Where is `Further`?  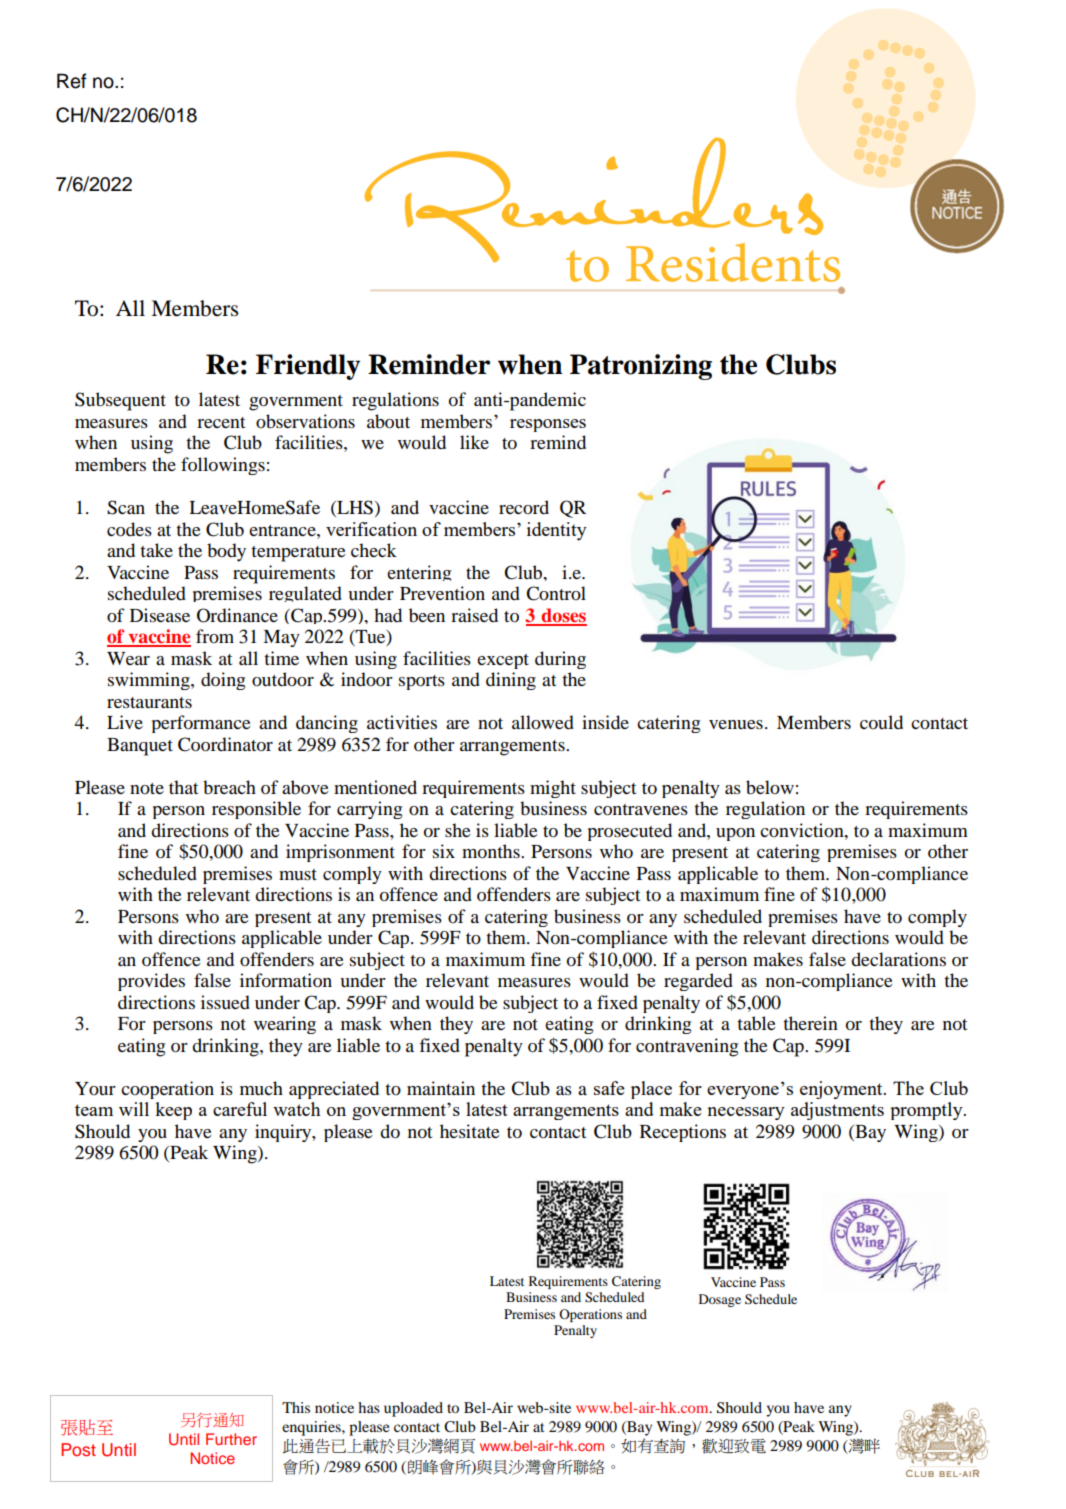
Further is located at coordinates (231, 1439).
